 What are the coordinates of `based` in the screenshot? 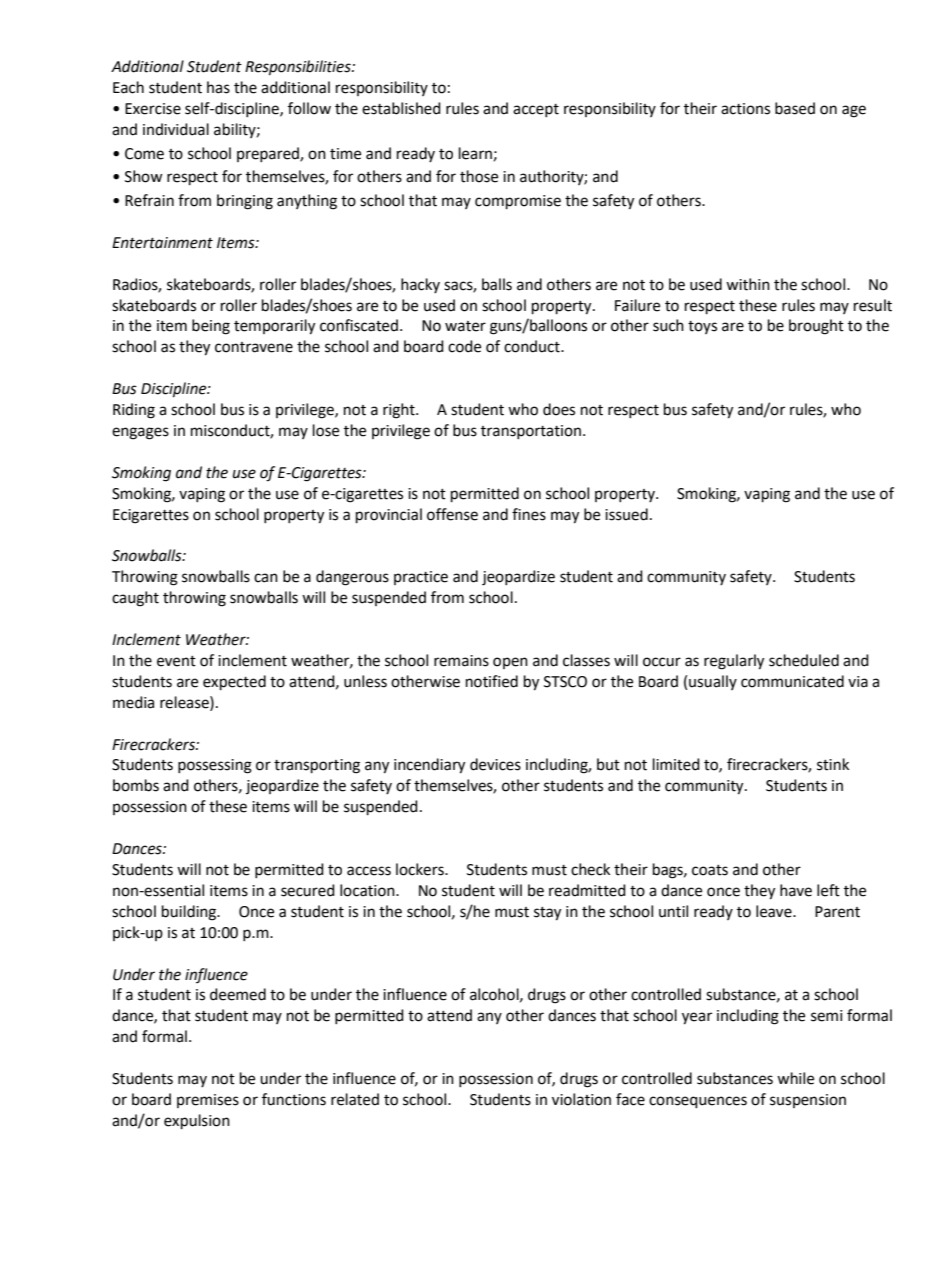 It's located at (795, 108).
